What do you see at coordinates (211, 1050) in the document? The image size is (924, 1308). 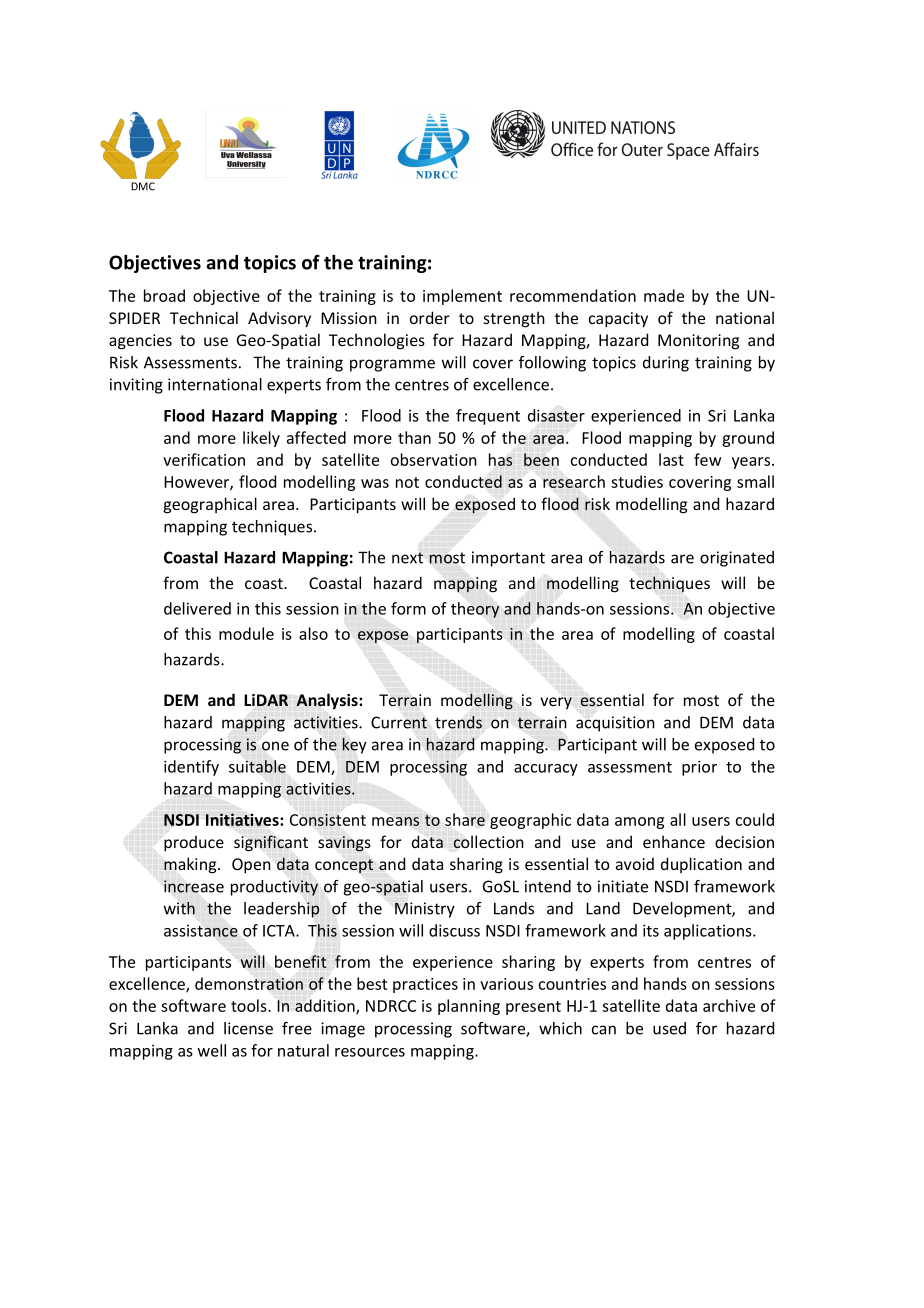 I see `well` at bounding box center [211, 1050].
